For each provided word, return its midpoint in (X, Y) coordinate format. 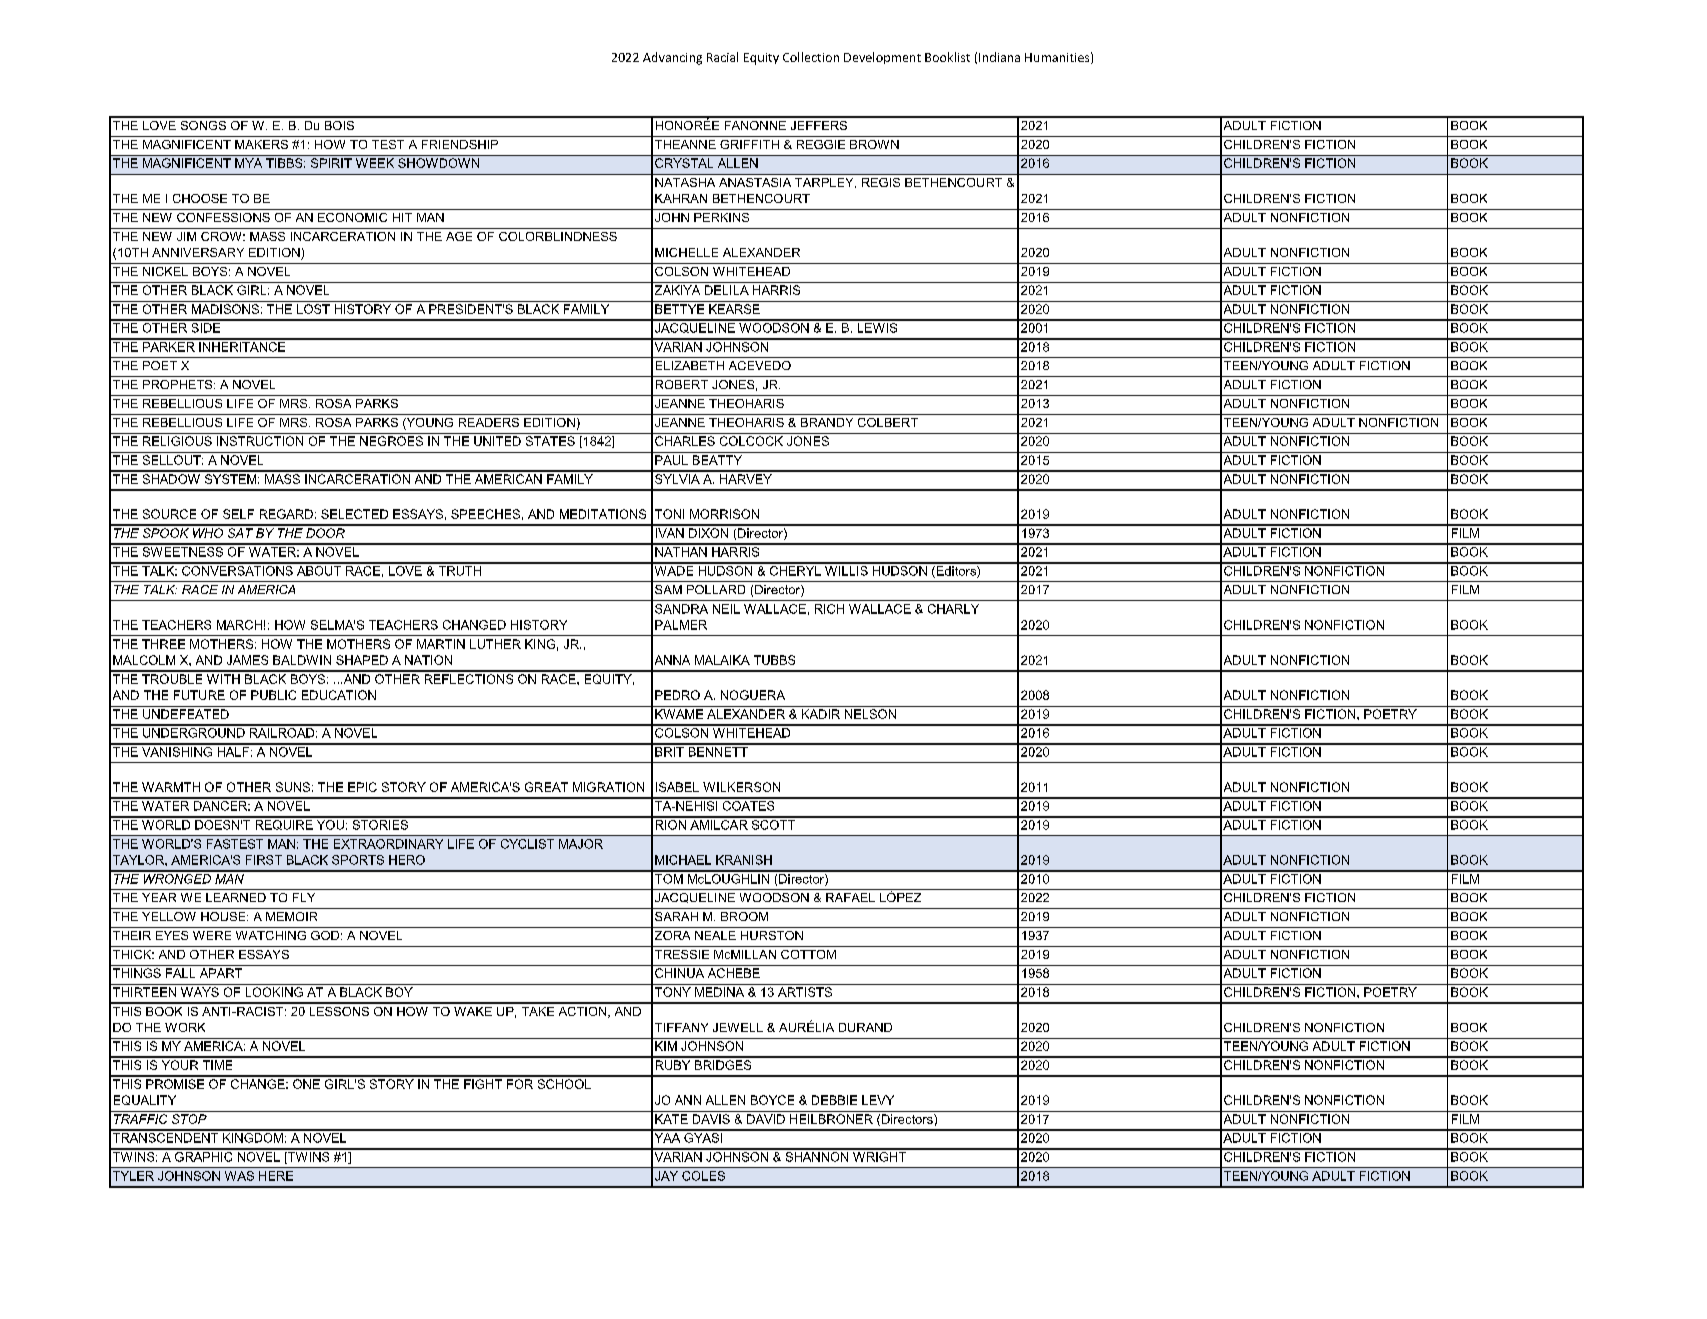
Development (882, 58)
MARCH (239, 625)
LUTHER (495, 644)
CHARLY (953, 609)
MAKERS (261, 144)
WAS (239, 1176)
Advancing (672, 58)
